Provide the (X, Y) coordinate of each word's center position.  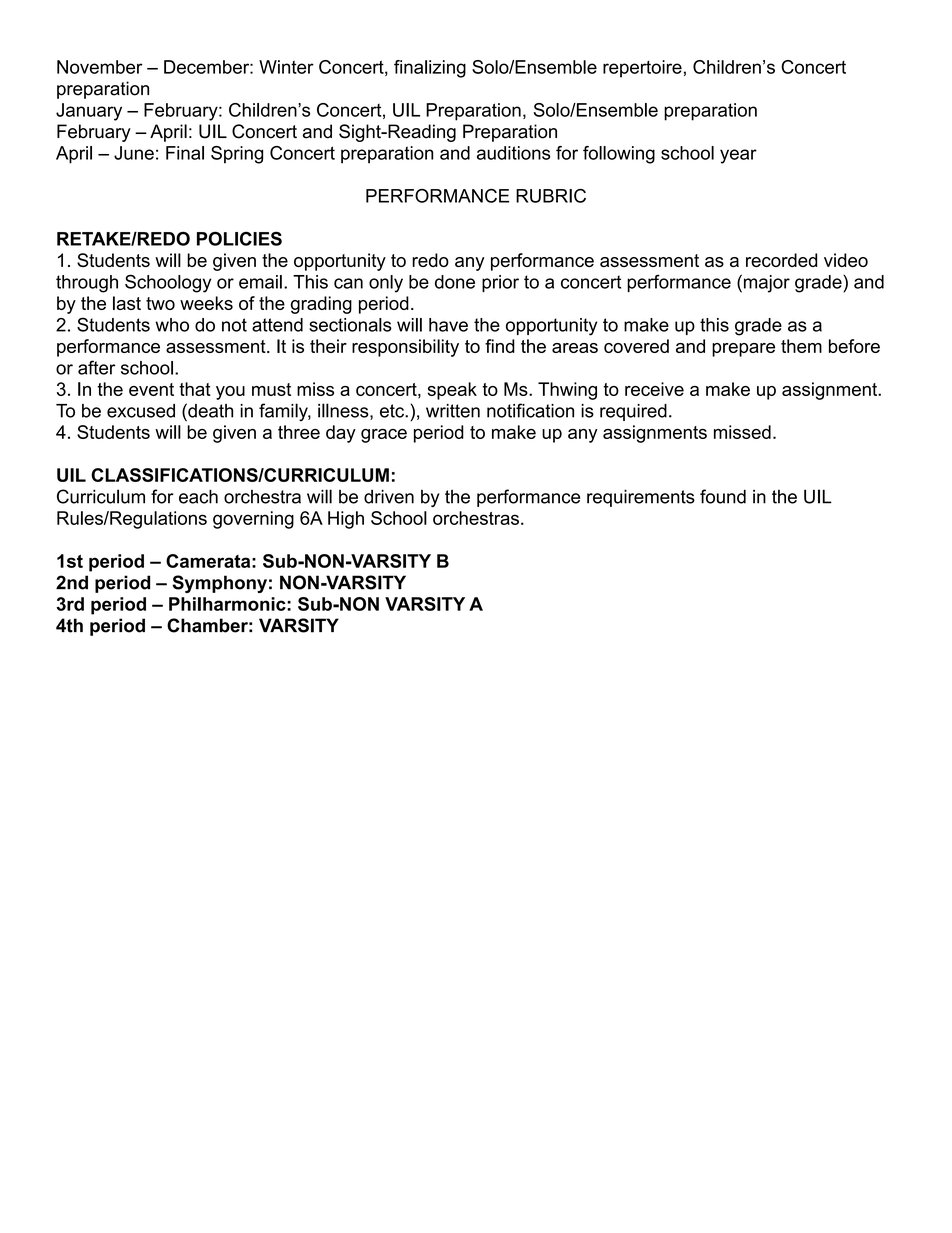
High (346, 520)
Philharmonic (228, 604)
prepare (743, 350)
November (100, 67)
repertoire (642, 69)
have (448, 325)
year (738, 156)
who (172, 325)
